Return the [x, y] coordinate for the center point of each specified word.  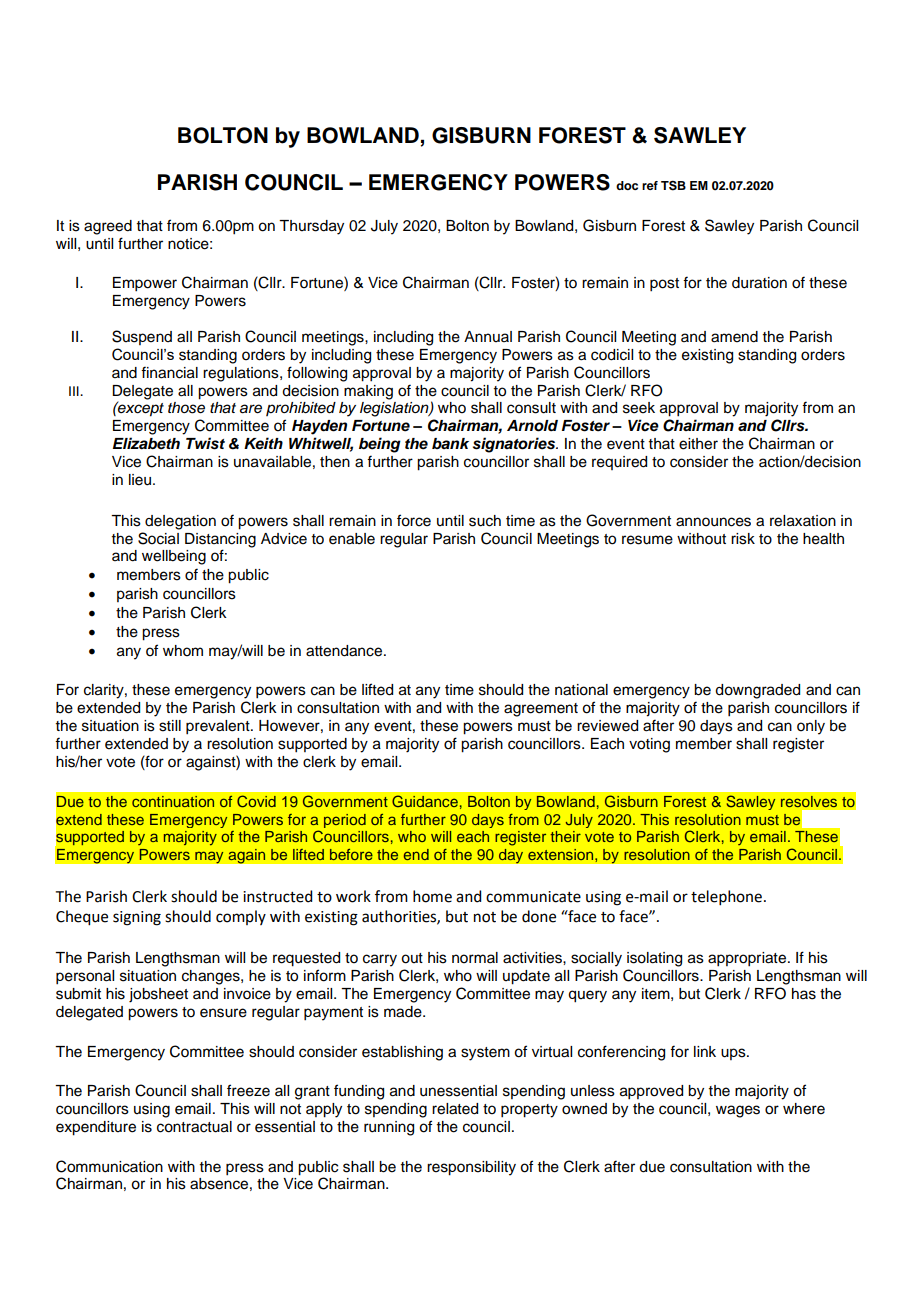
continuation [173, 801]
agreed [108, 227]
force [414, 520]
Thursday [311, 227]
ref [650, 185]
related [455, 1109]
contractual [194, 1127]
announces [713, 522]
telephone [726, 897]
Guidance [425, 801]
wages [738, 1111]
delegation [180, 522]
